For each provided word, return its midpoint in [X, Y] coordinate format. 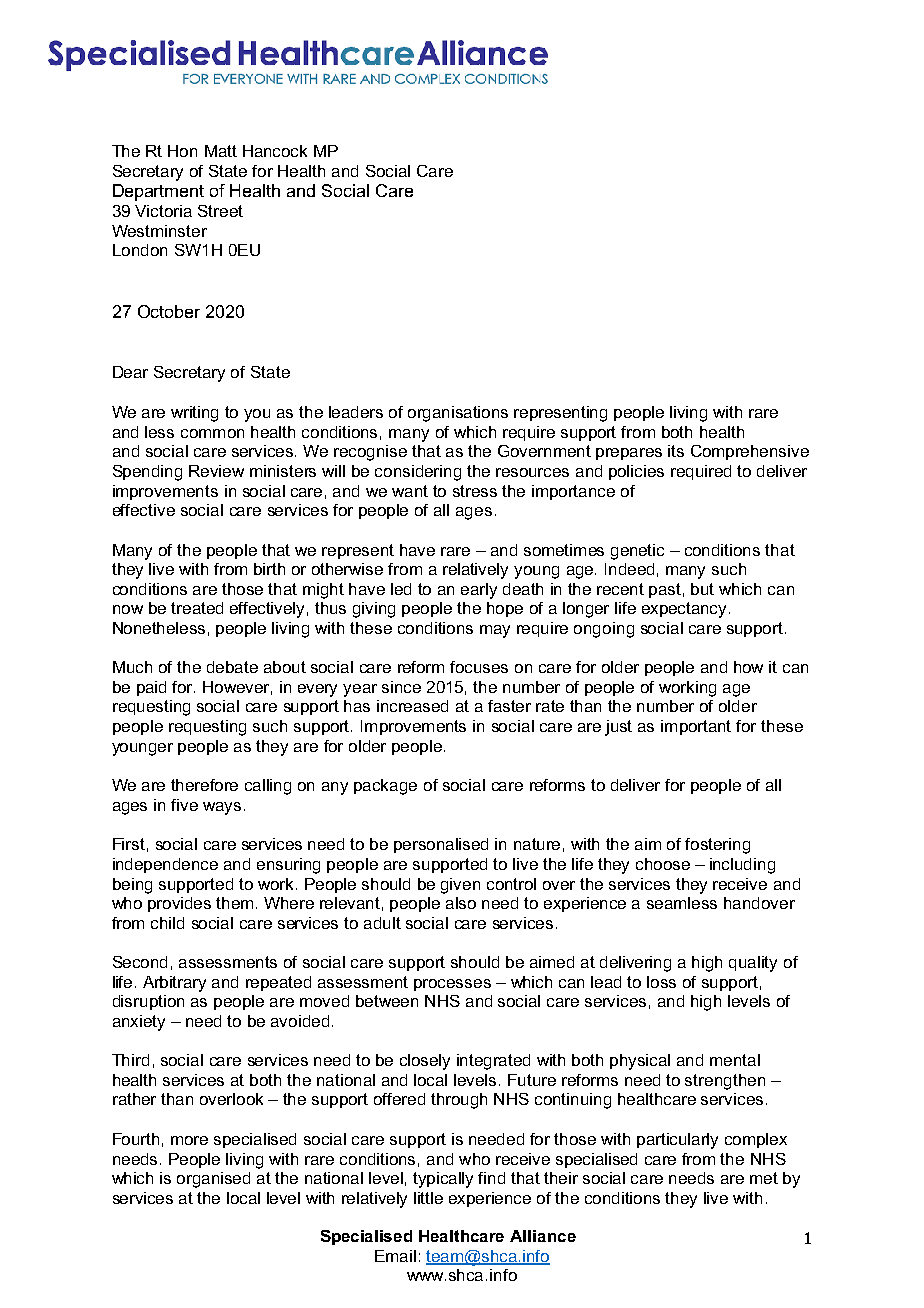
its [676, 451]
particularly [677, 1141]
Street [220, 211]
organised [213, 1180]
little [428, 1198]
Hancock [275, 151]
